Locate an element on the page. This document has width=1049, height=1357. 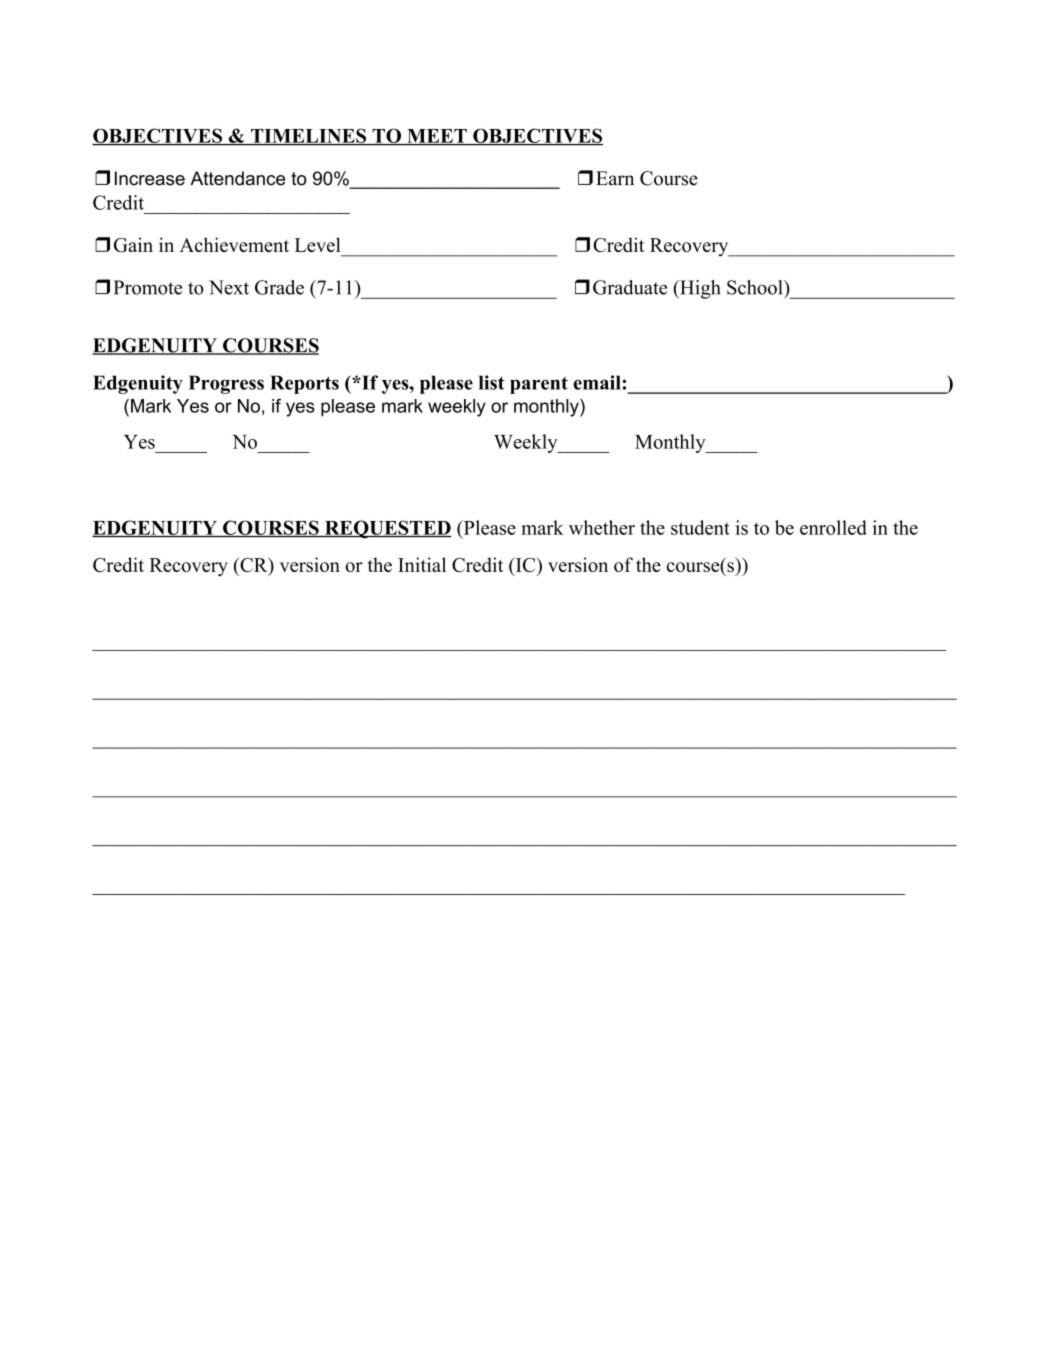
High is located at coordinates (699, 289).
